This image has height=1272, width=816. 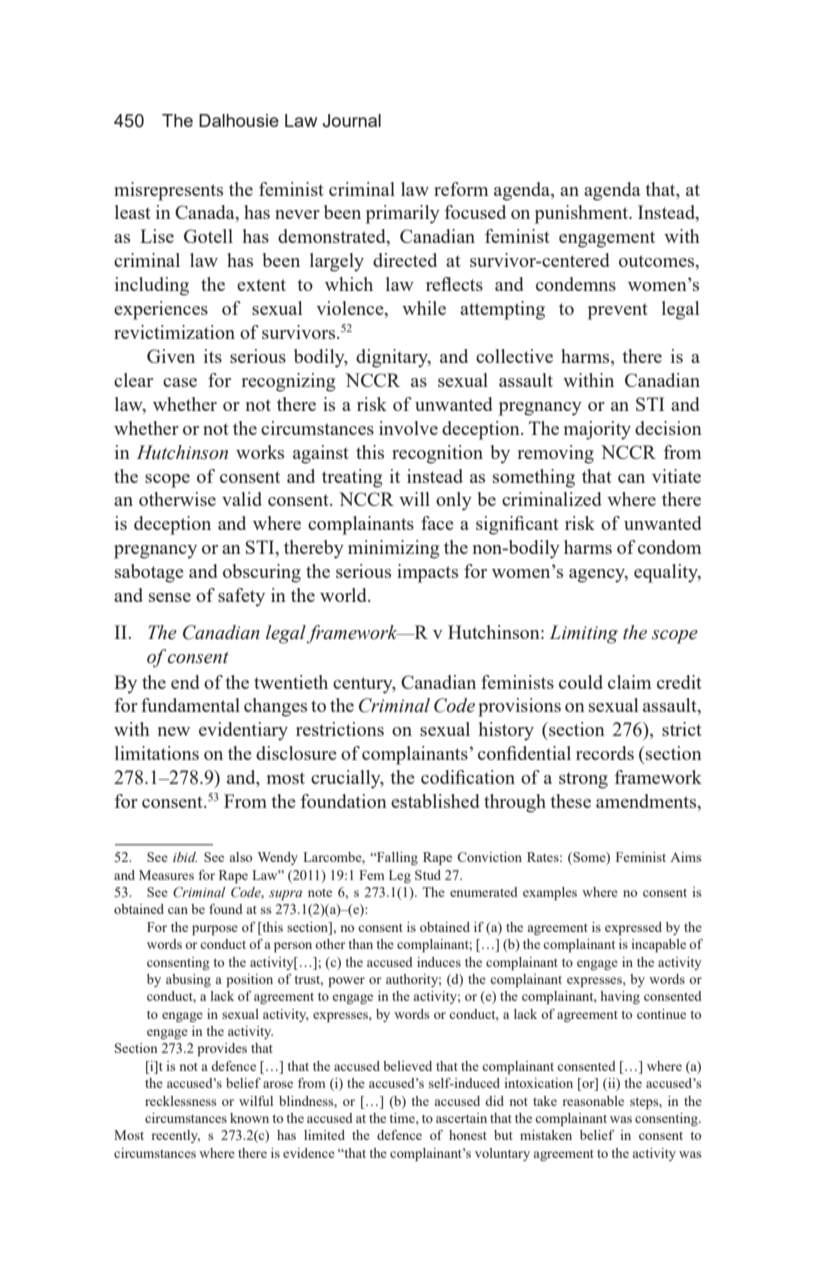 I want to click on impacts, so click(x=427, y=573).
